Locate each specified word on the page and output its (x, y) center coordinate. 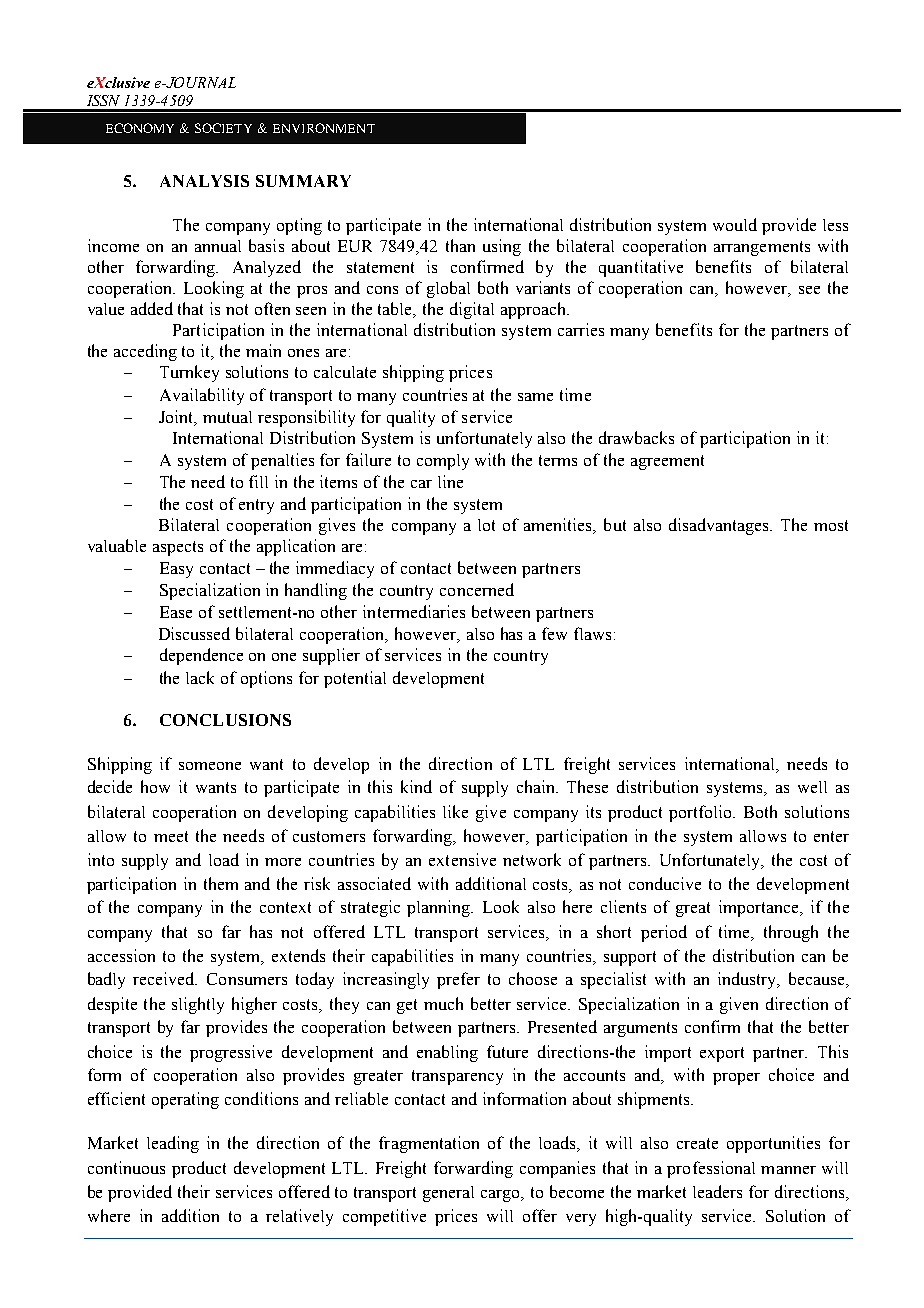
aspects (178, 548)
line (450, 481)
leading (173, 1144)
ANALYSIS (204, 181)
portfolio (701, 813)
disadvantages (720, 526)
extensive (462, 859)
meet (171, 836)
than (460, 245)
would (735, 224)
